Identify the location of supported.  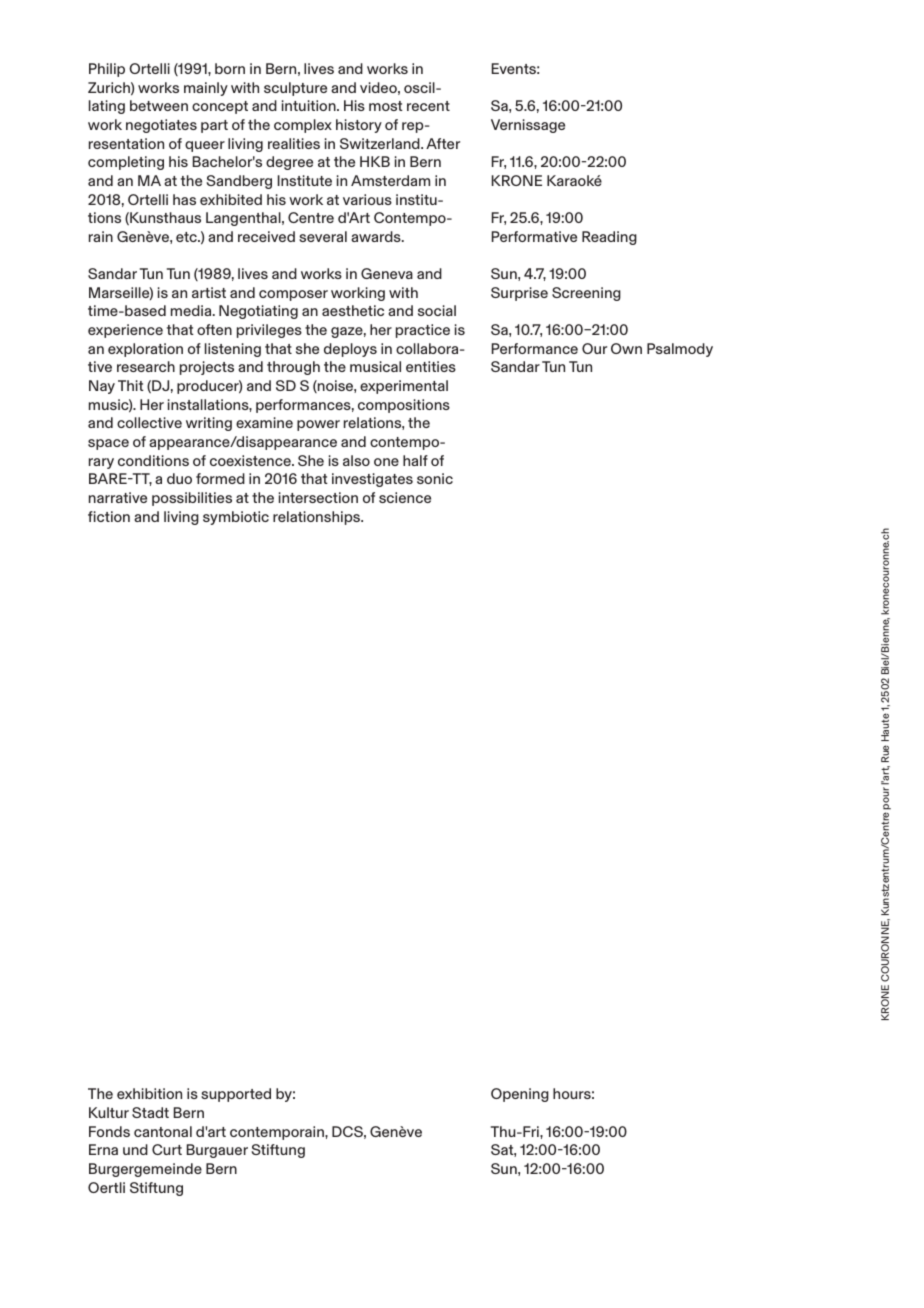
(236, 1095).
